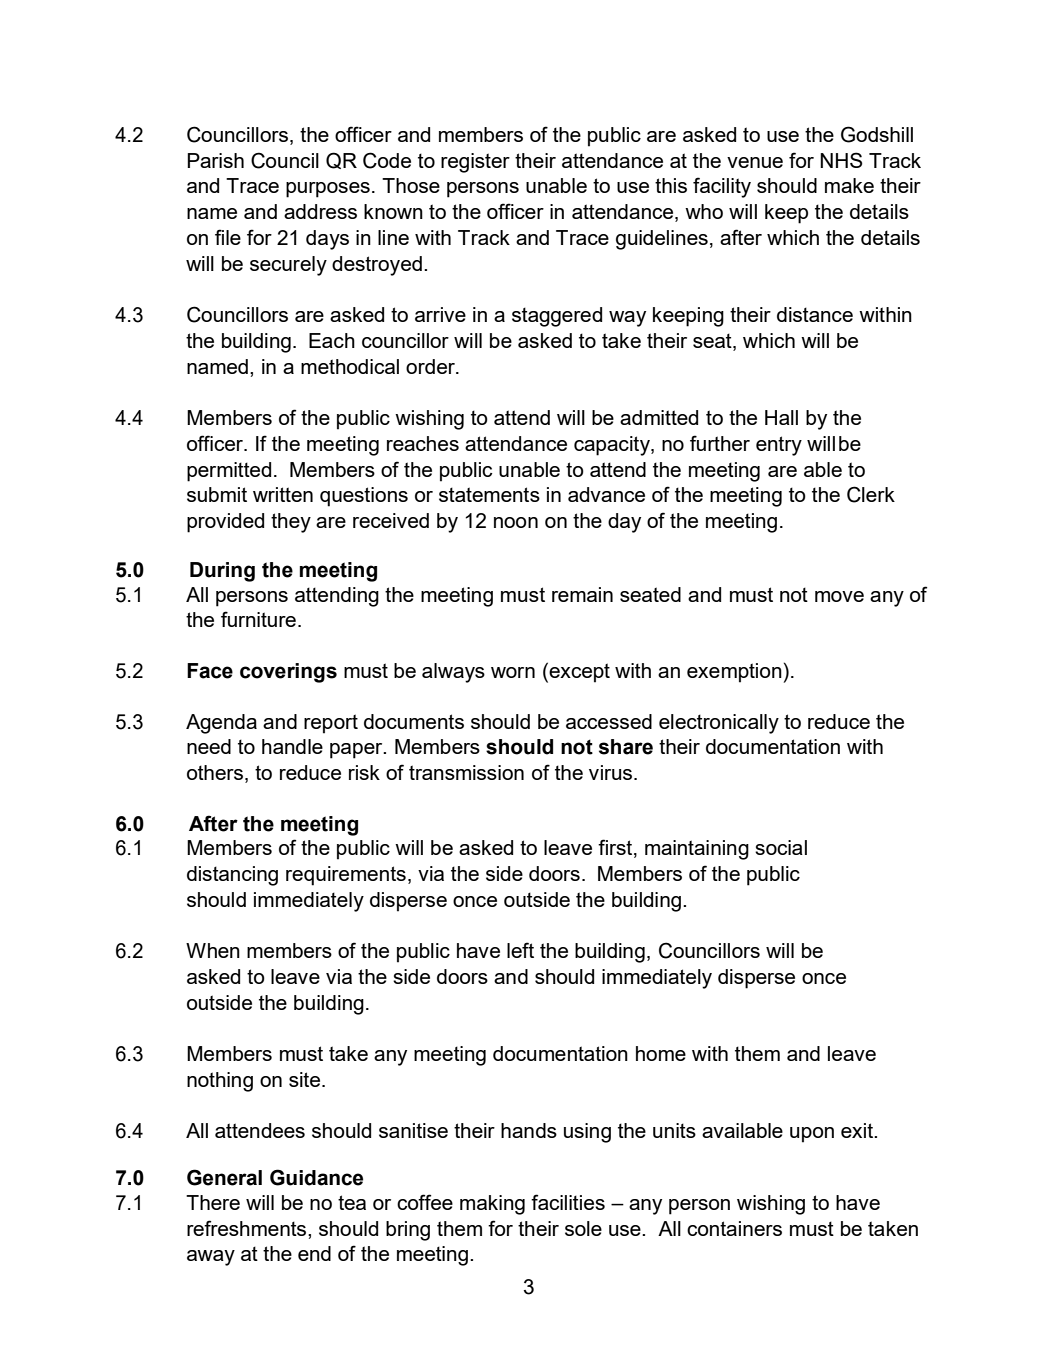  What do you see at coordinates (513, 672) in the screenshot?
I see `worn` at bounding box center [513, 672].
